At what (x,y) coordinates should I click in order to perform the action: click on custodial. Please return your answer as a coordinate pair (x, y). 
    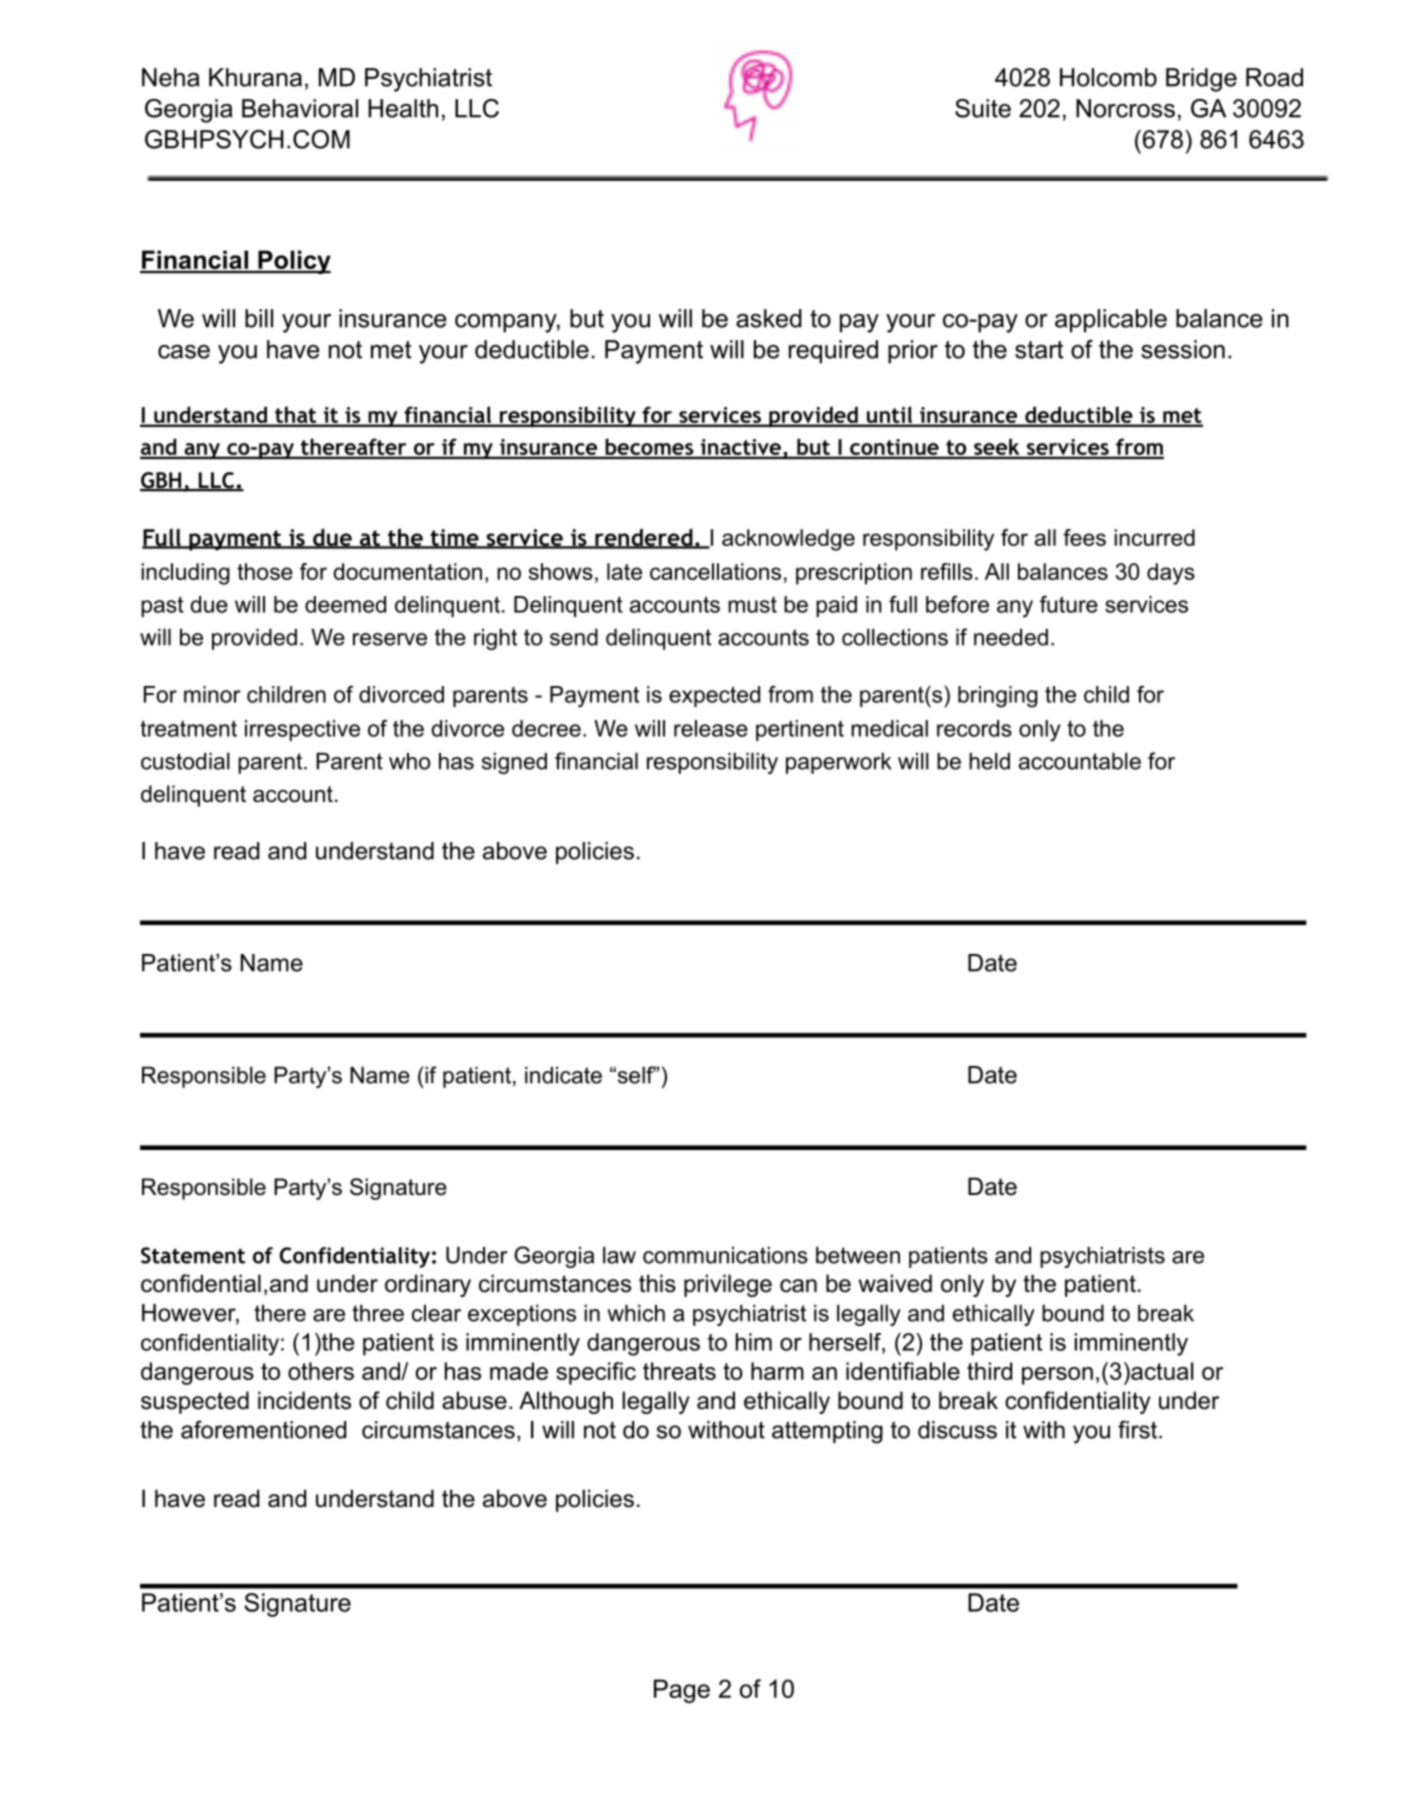
    Looking at the image, I should click on (185, 761).
